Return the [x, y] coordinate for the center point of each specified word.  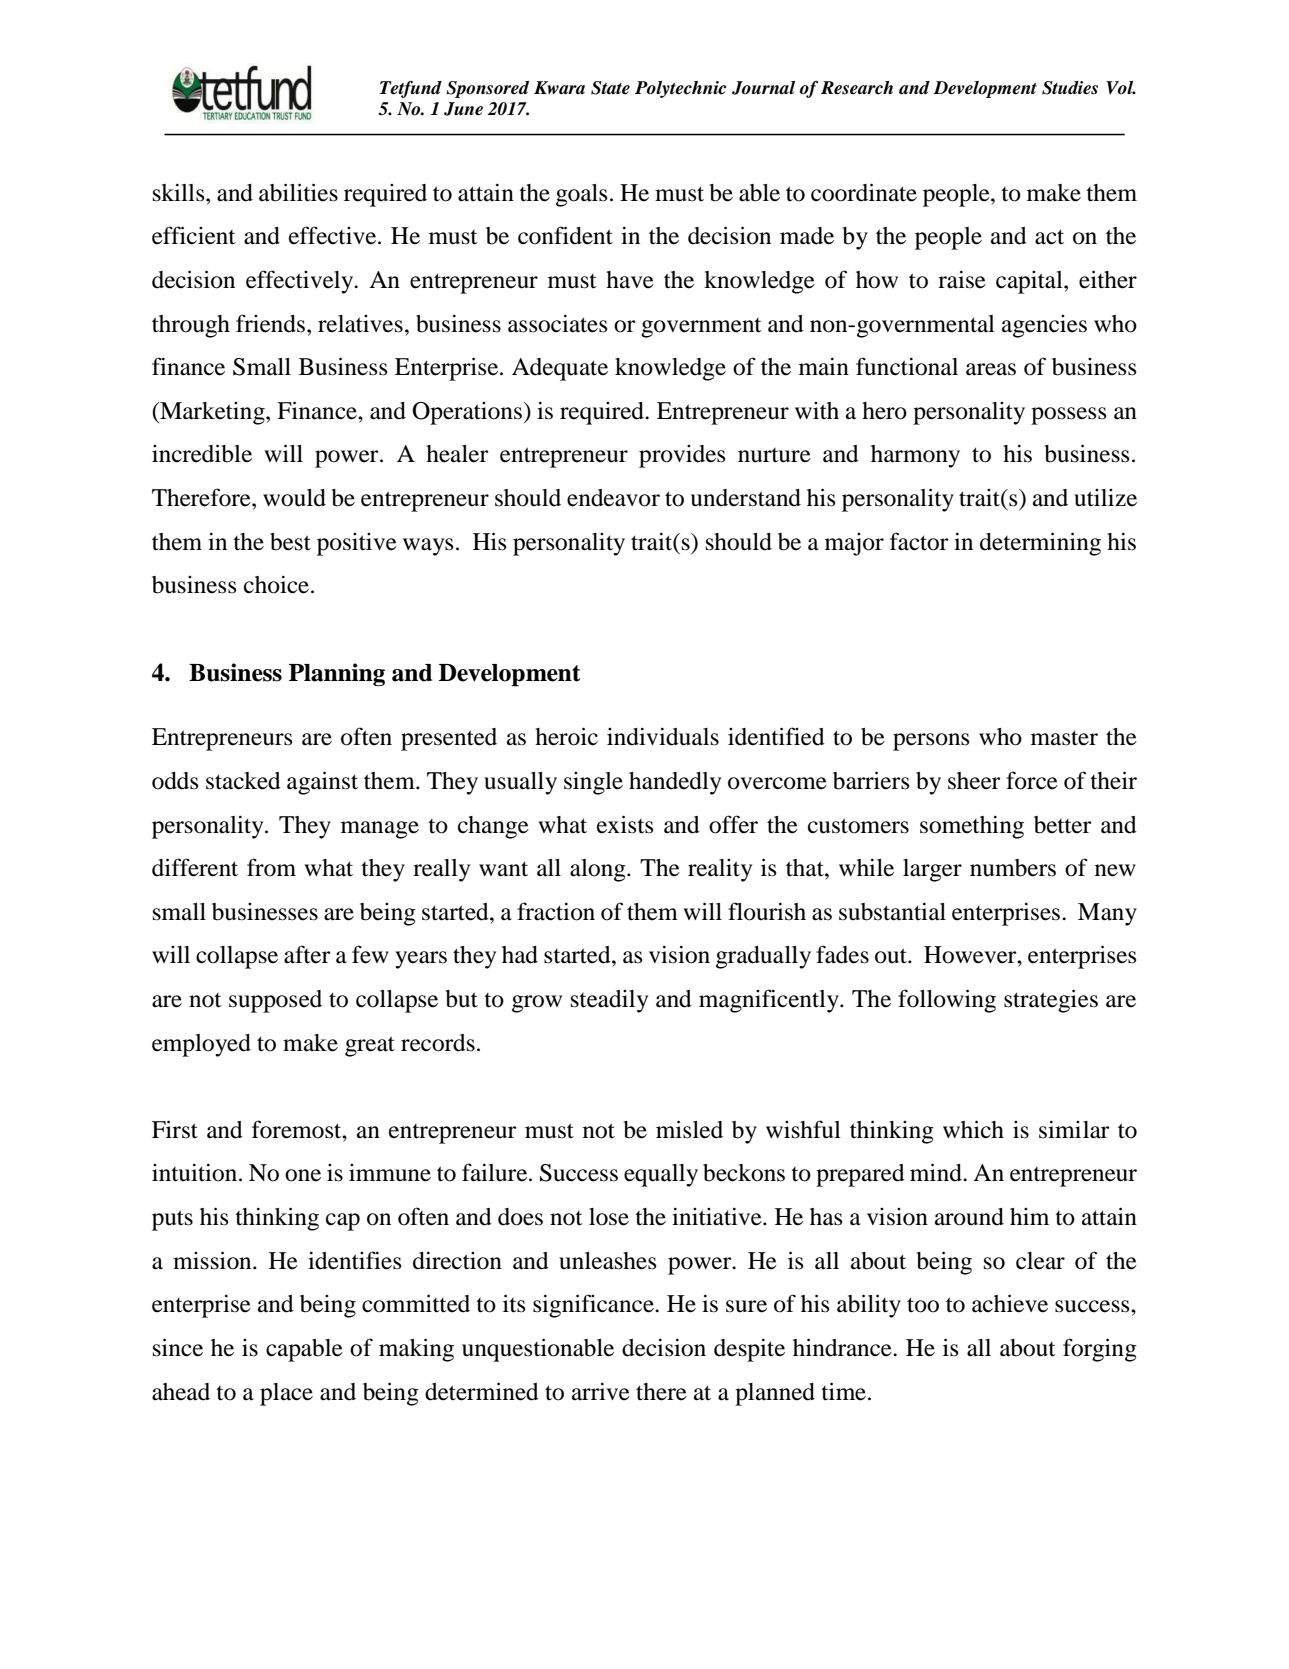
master [1064, 738]
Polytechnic [680, 89]
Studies [1070, 88]
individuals [663, 736]
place [286, 1394]
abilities [298, 192]
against [322, 783]
